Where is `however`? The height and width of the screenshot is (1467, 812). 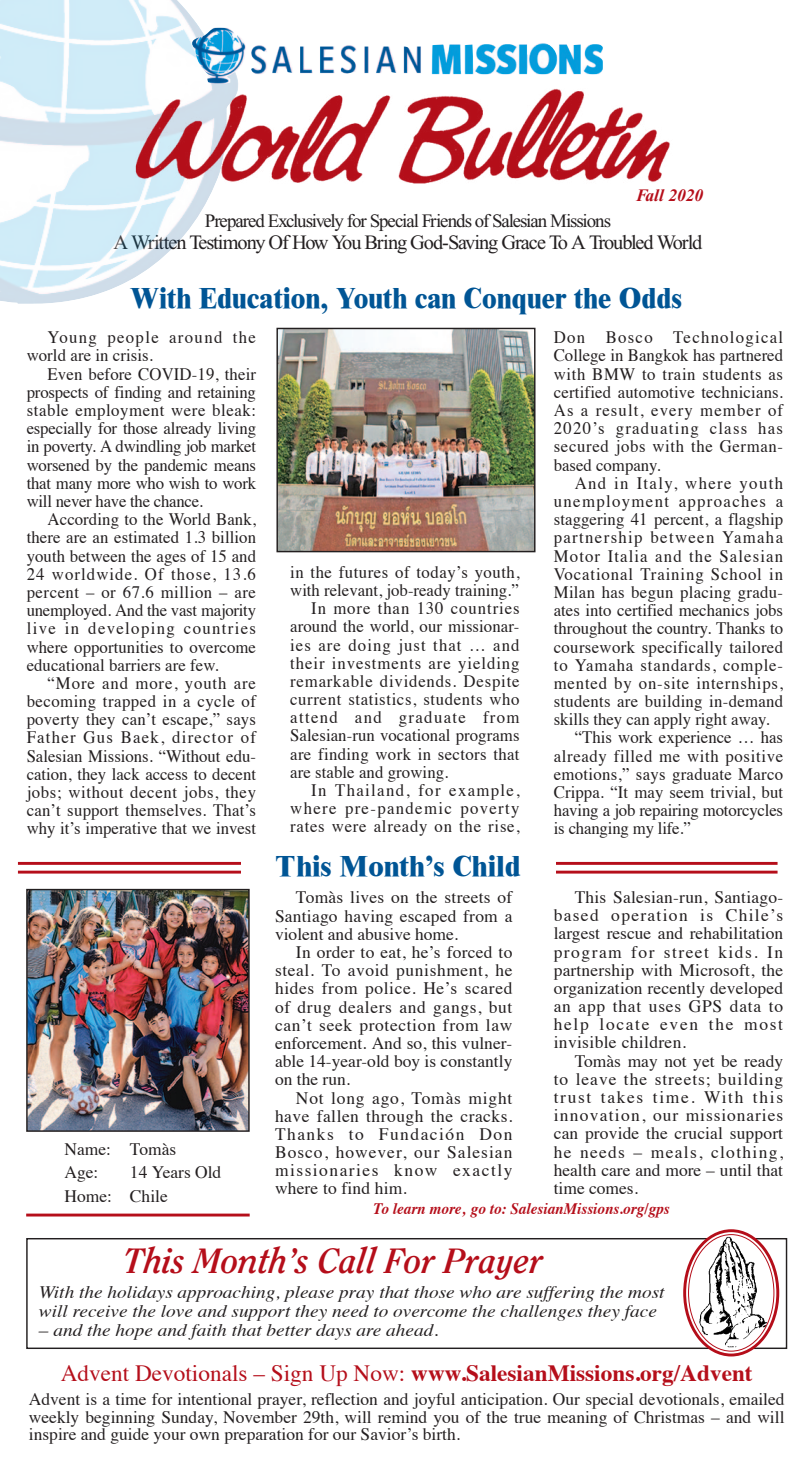 however is located at coordinates (369, 1152).
